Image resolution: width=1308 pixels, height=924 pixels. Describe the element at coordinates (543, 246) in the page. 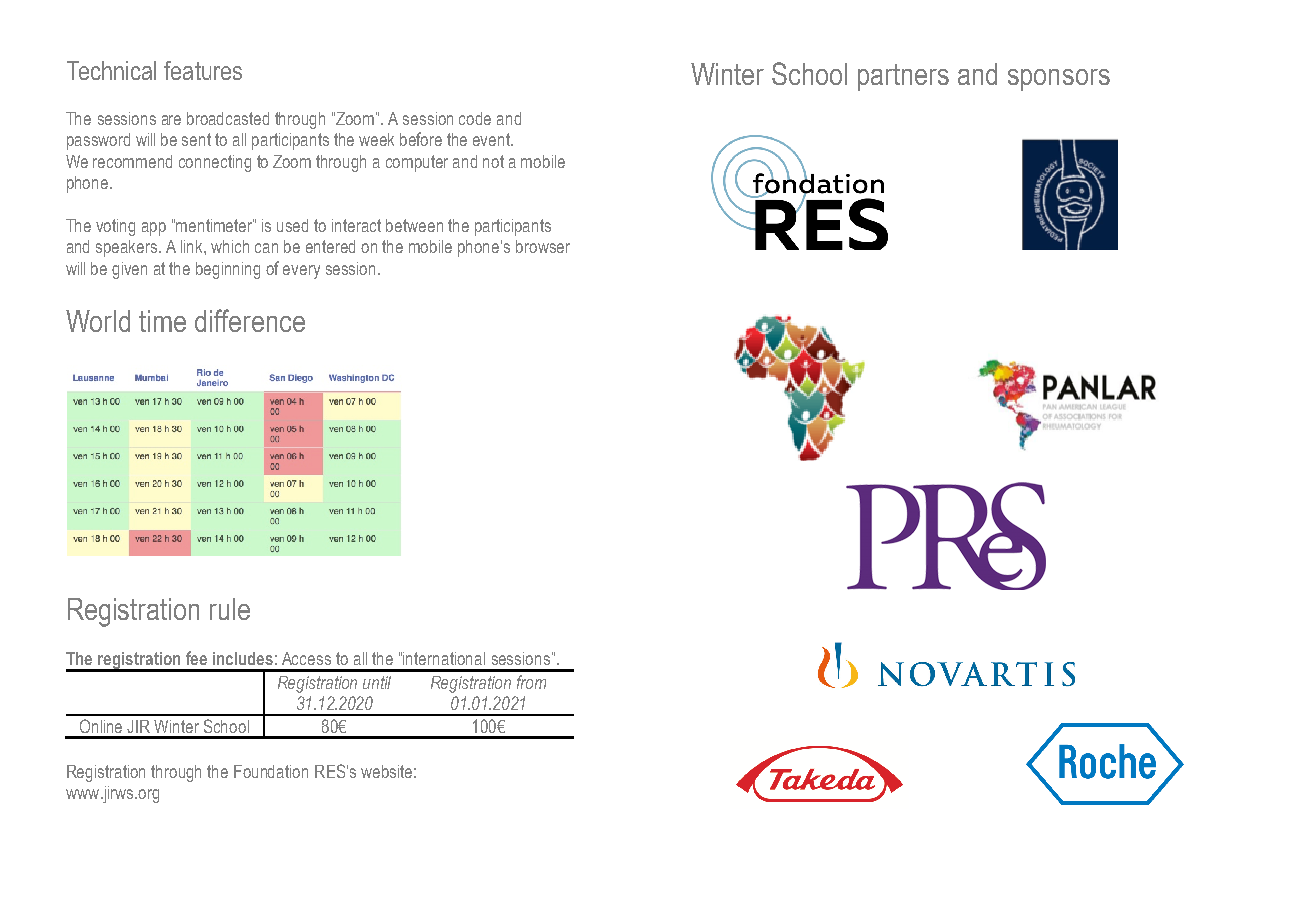

I see `browser` at that location.
